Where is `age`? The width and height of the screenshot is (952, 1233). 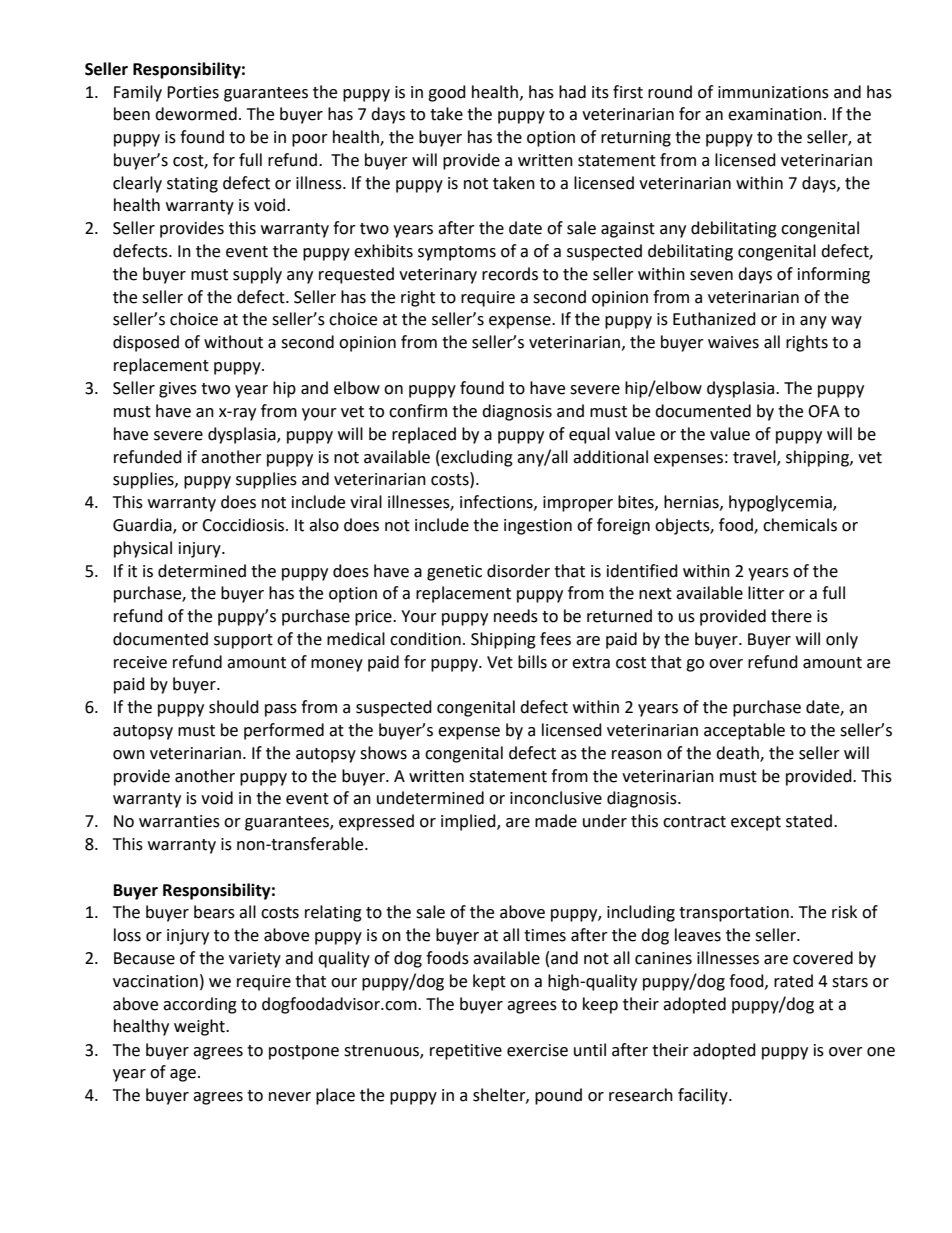 age is located at coordinates (183, 1075).
